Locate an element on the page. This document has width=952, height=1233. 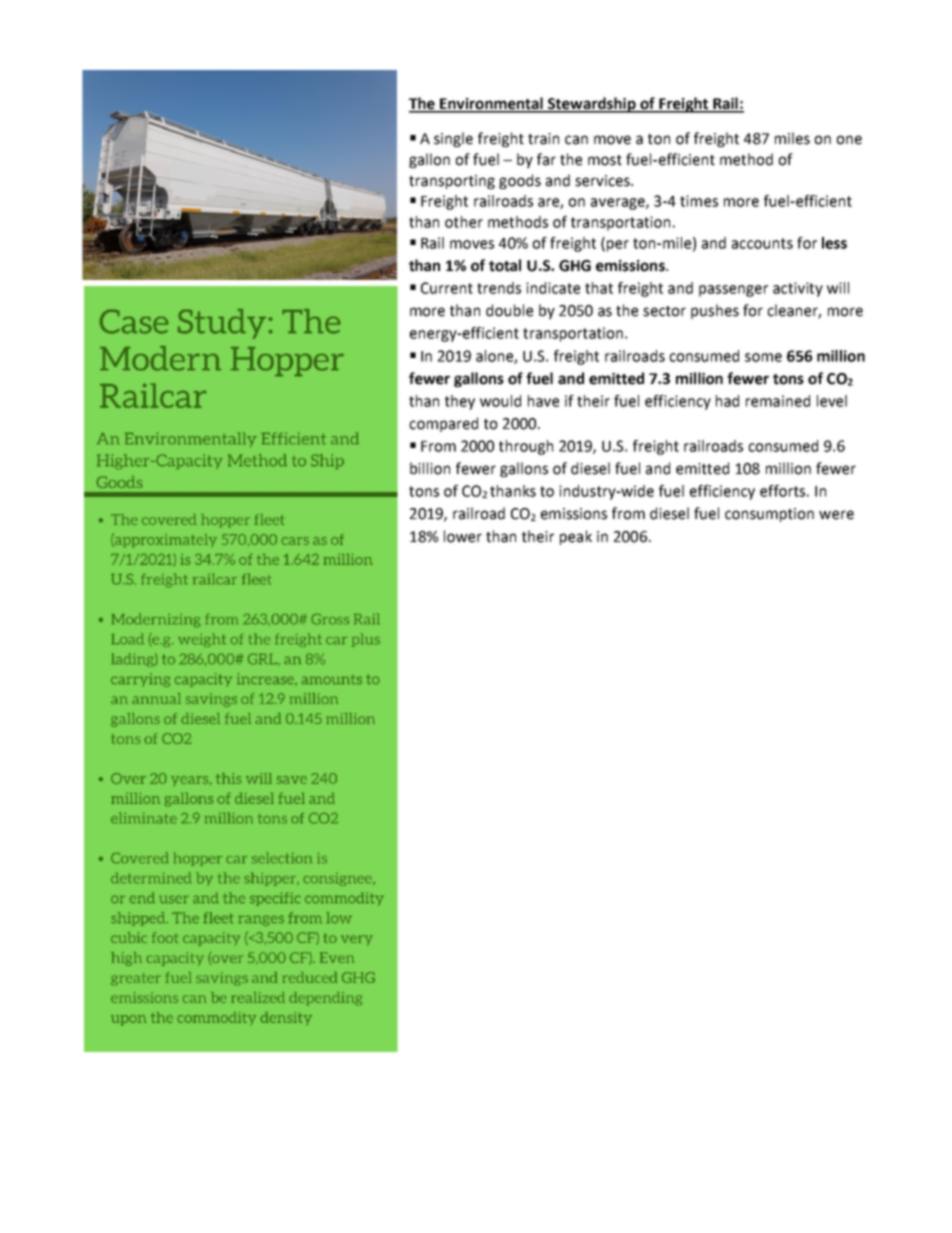
sector is located at coordinates (664, 311).
